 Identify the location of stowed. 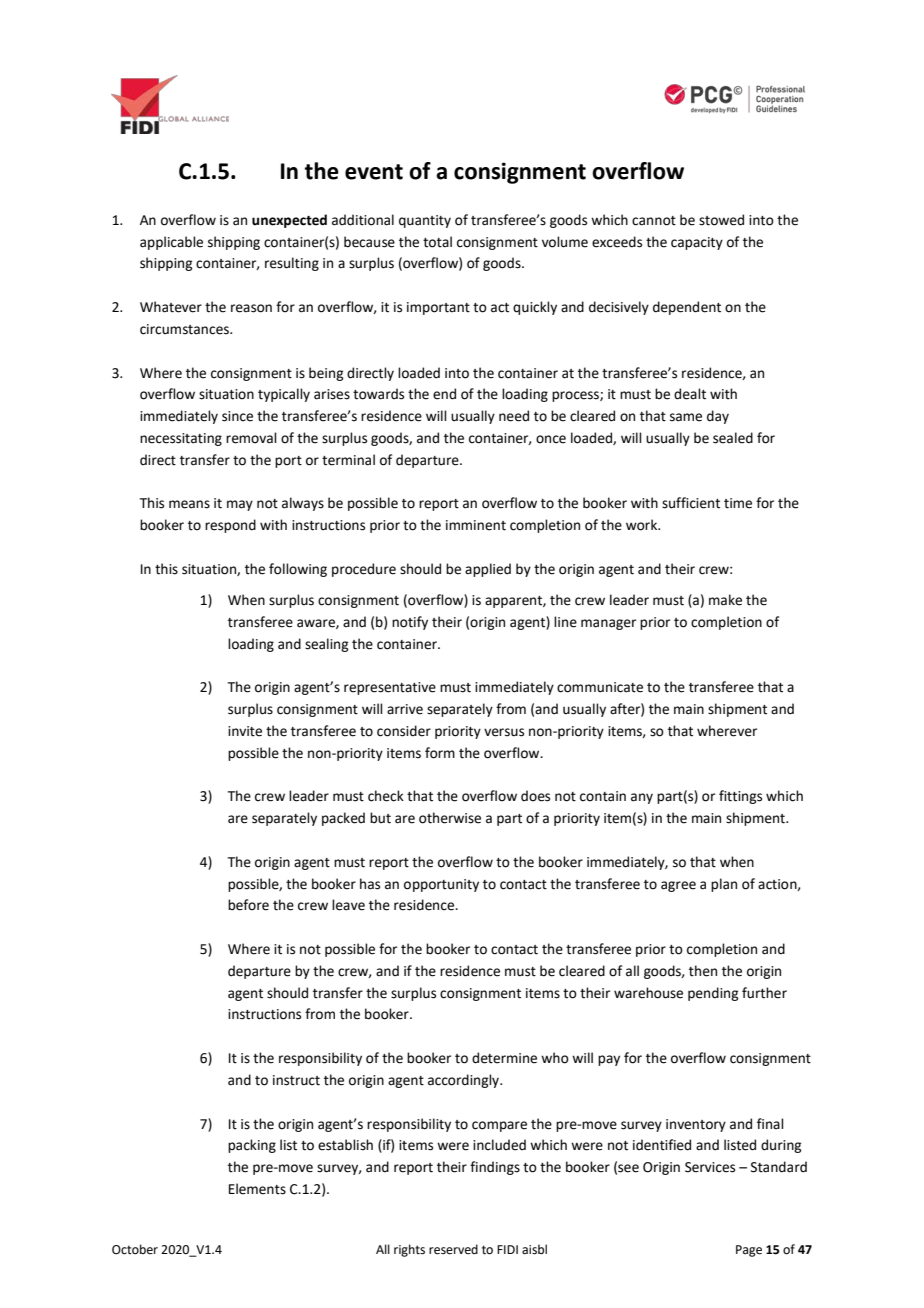
(721, 220).
